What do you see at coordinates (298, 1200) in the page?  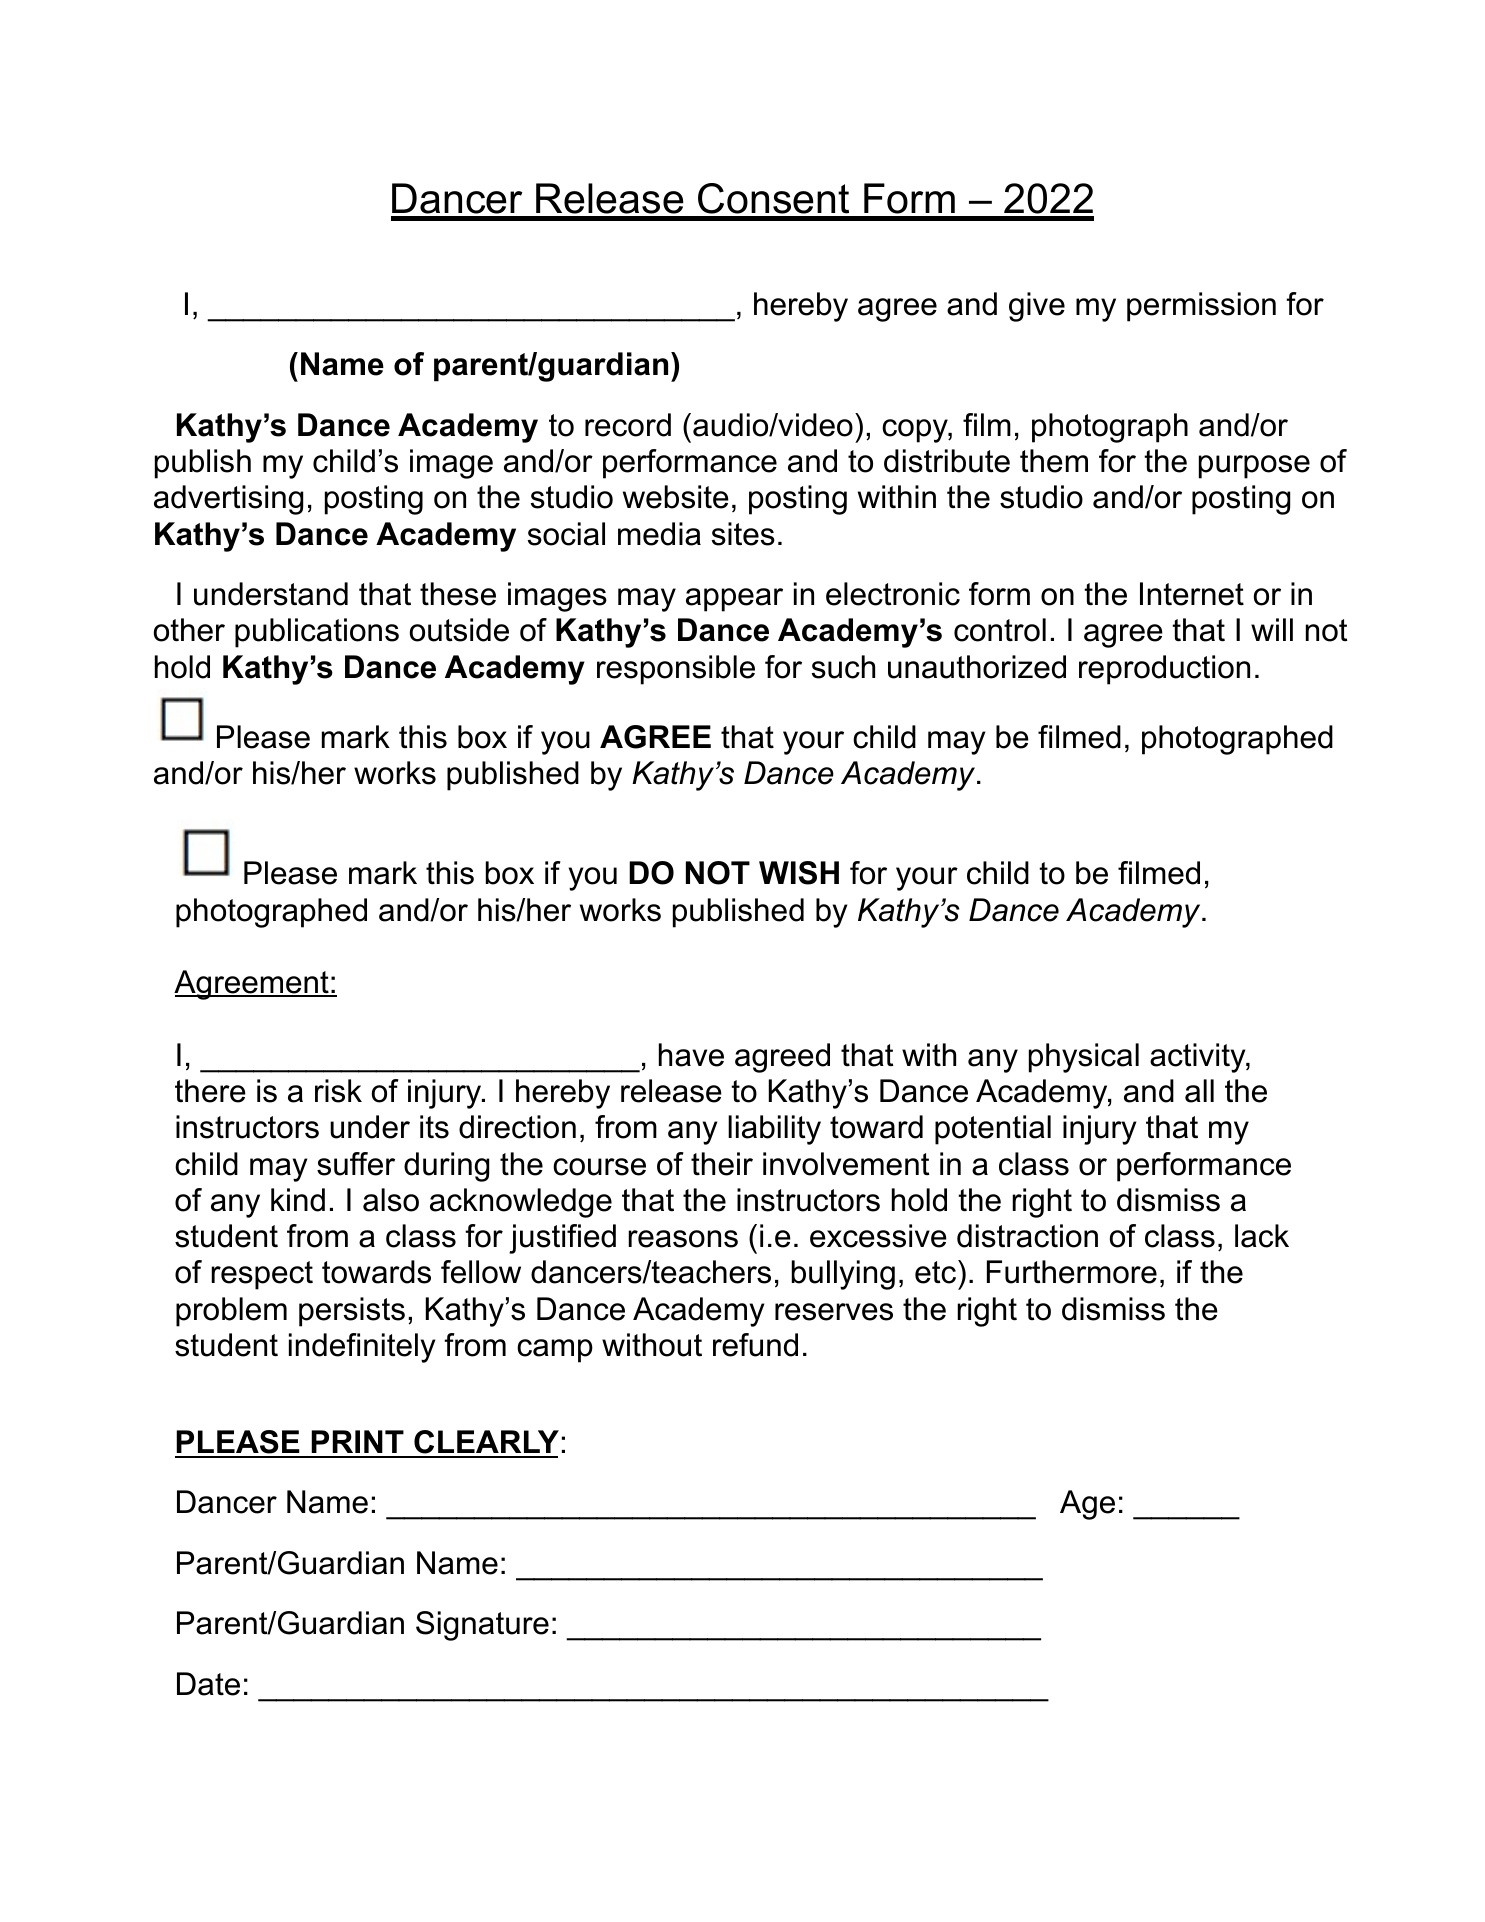 I see `kind` at bounding box center [298, 1200].
